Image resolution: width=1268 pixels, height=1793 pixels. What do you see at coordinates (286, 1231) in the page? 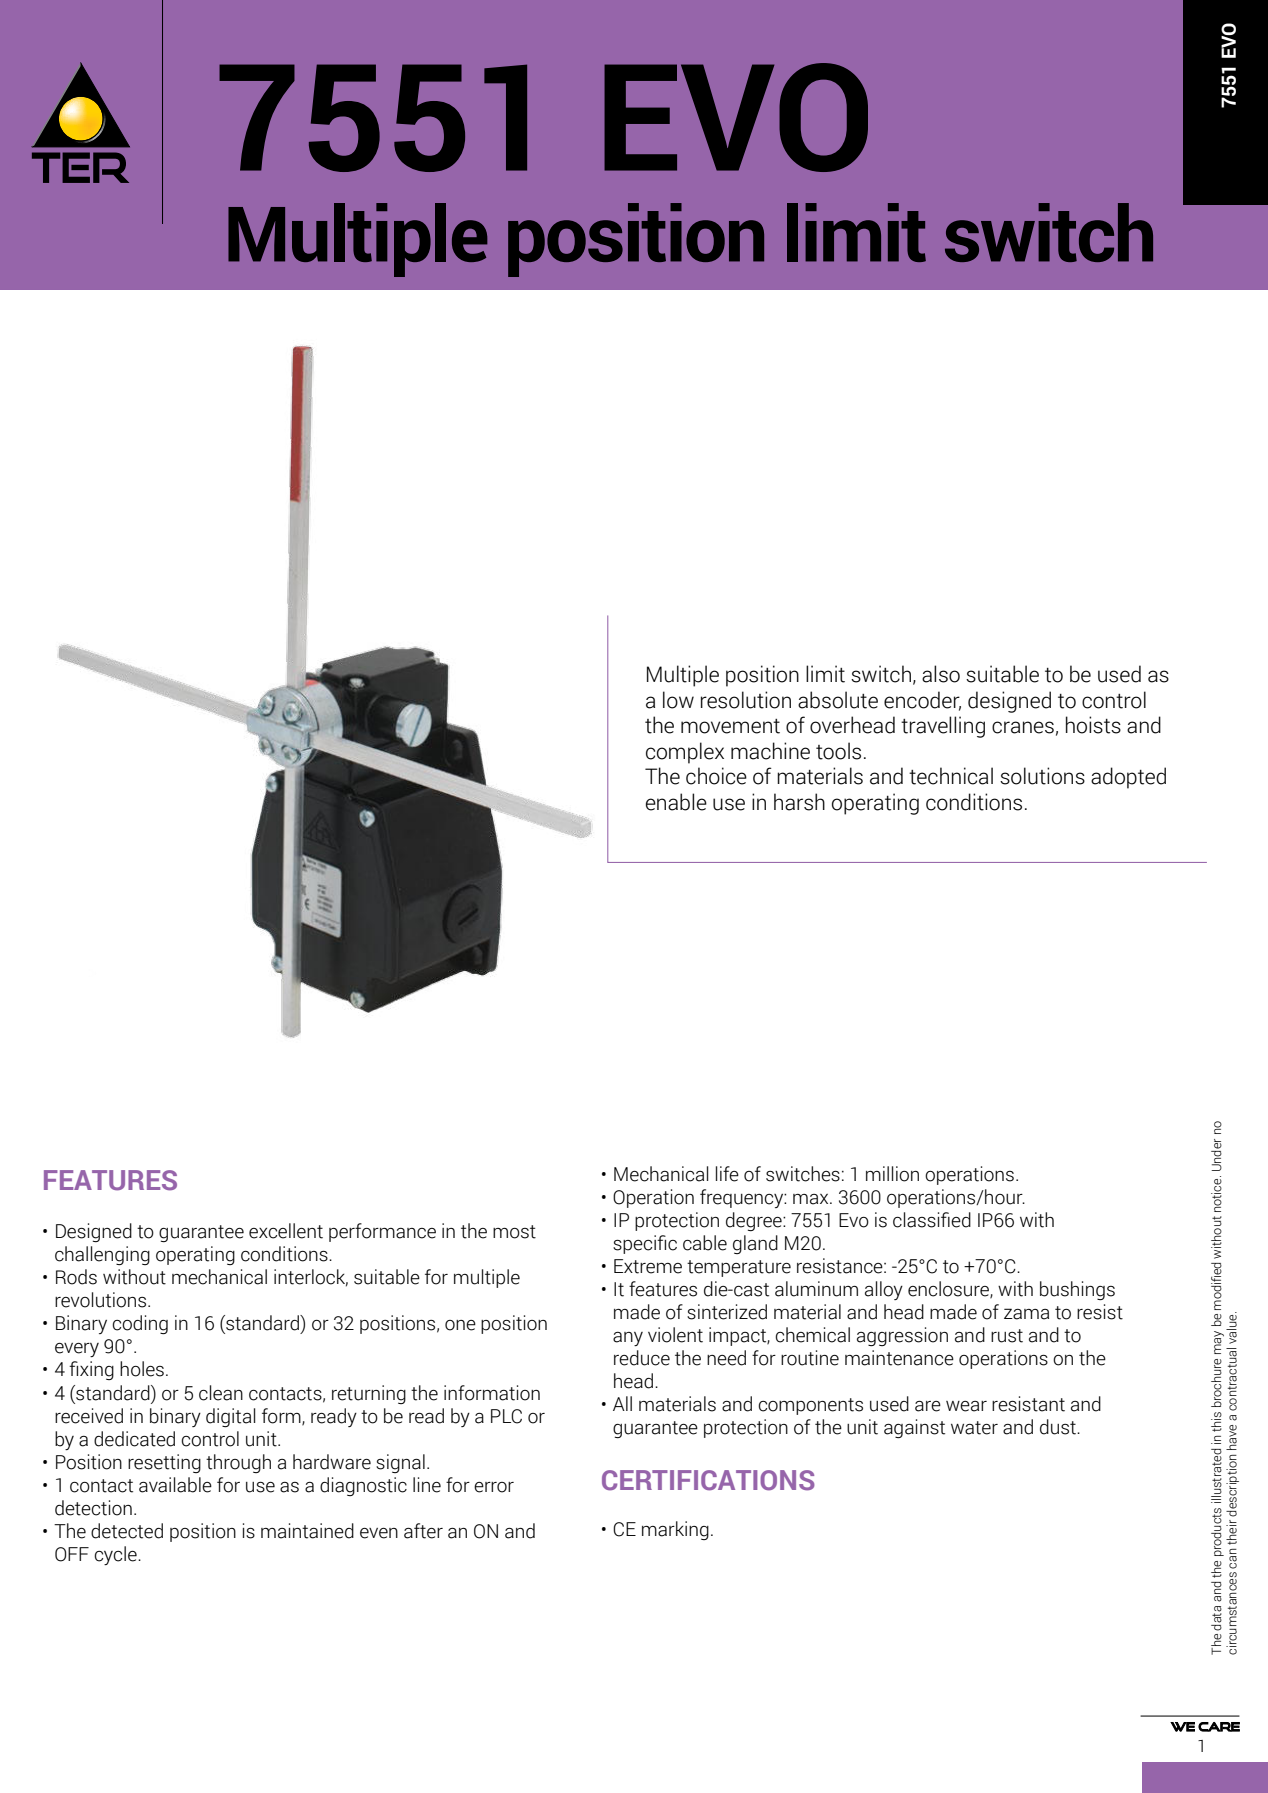
I see `excellent` at bounding box center [286, 1231].
